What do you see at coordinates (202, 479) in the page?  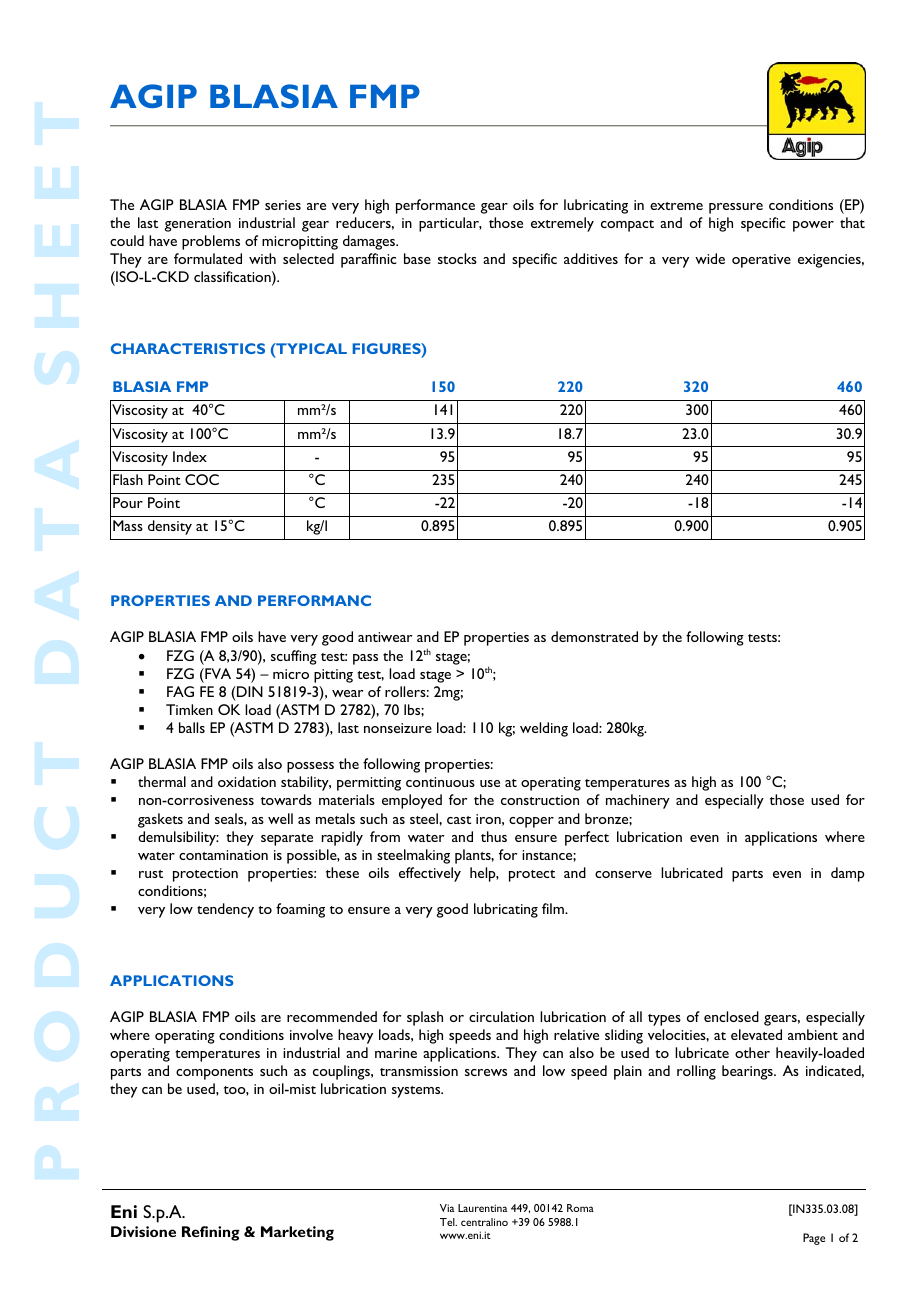 I see `COC` at bounding box center [202, 479].
